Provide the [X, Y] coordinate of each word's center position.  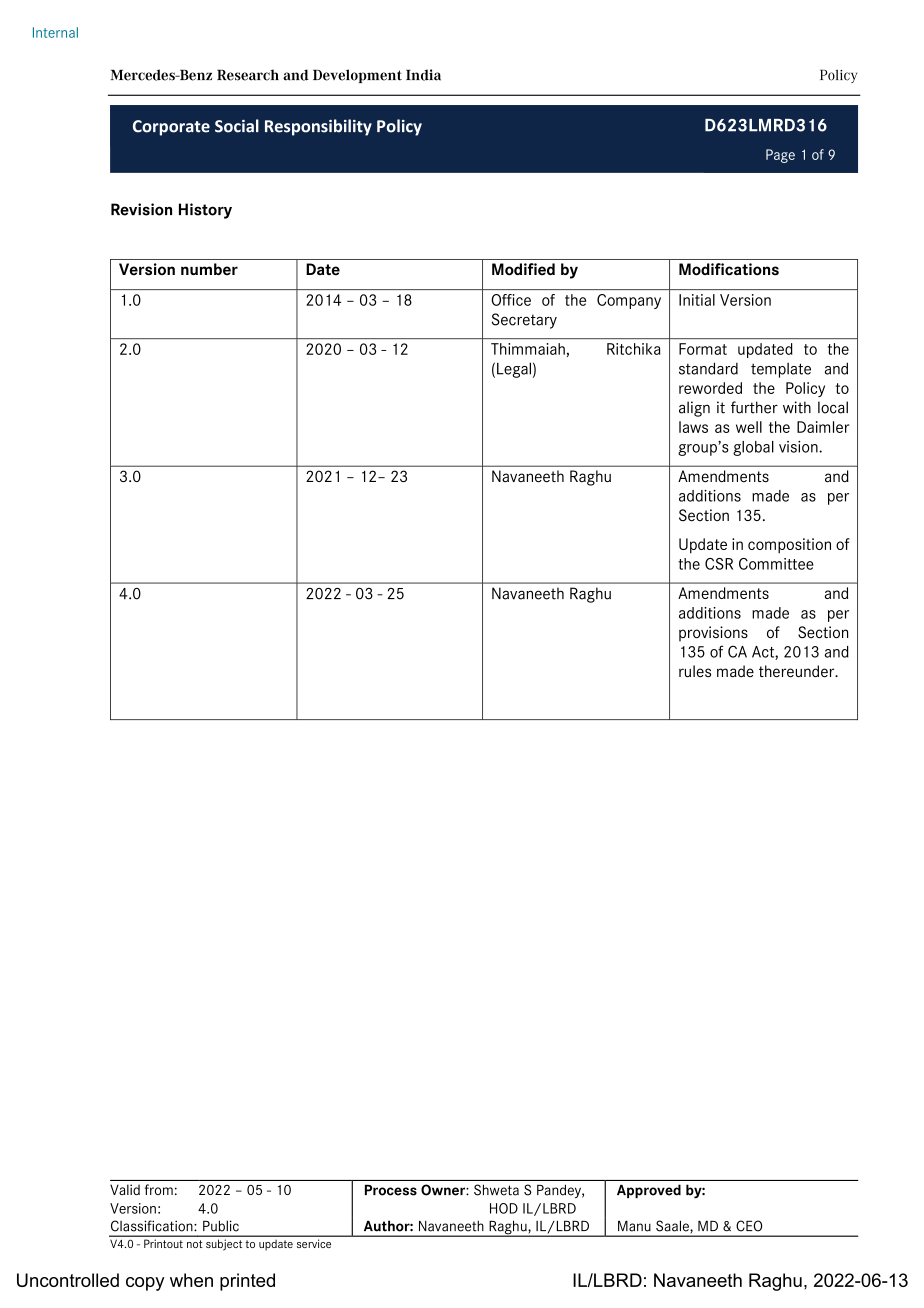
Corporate [171, 128]
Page [780, 156]
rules [695, 671]
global [753, 448]
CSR [719, 564]
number [209, 269]
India [423, 75]
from [159, 1189]
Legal [514, 370]
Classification [153, 1226]
